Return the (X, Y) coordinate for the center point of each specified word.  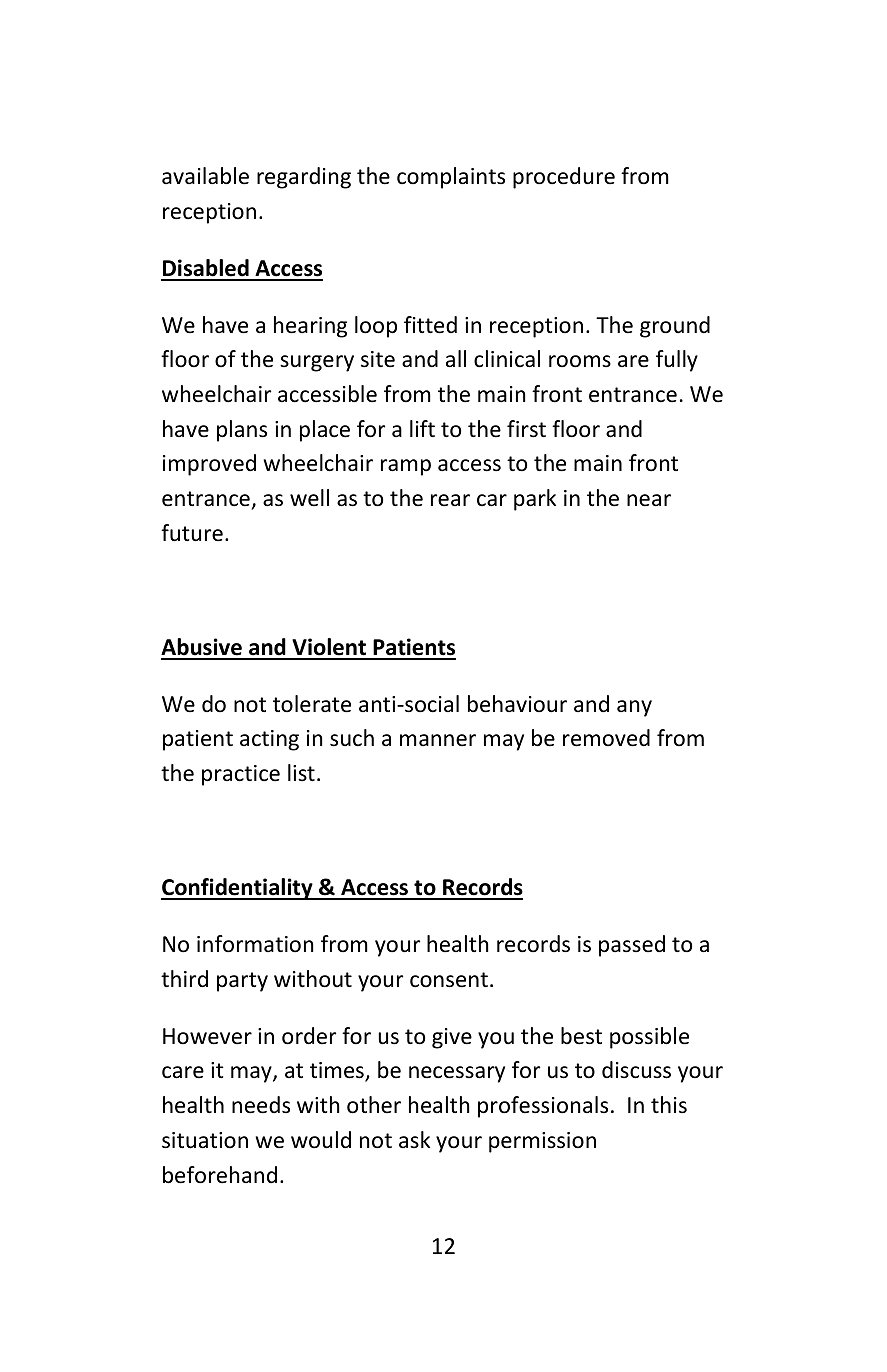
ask (414, 1139)
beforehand (220, 1175)
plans (242, 431)
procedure (564, 178)
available (205, 176)
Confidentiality (238, 889)
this (669, 1105)
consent (449, 980)
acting (269, 740)
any (634, 708)
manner (438, 740)
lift (422, 428)
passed (632, 946)
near (649, 500)
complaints (451, 178)
